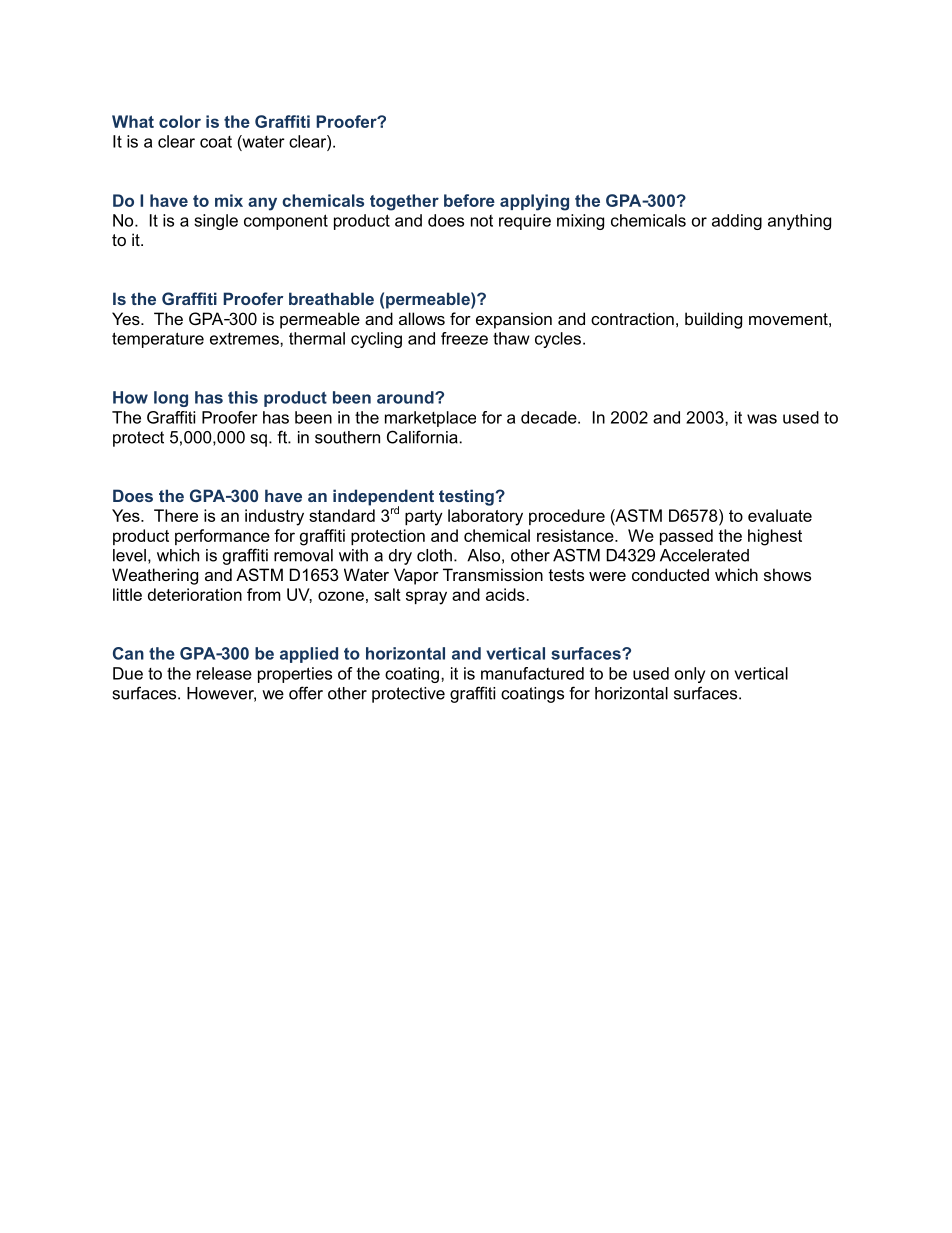 The width and height of the image is (952, 1233). What do you see at coordinates (737, 222) in the image?
I see `adding` at bounding box center [737, 222].
